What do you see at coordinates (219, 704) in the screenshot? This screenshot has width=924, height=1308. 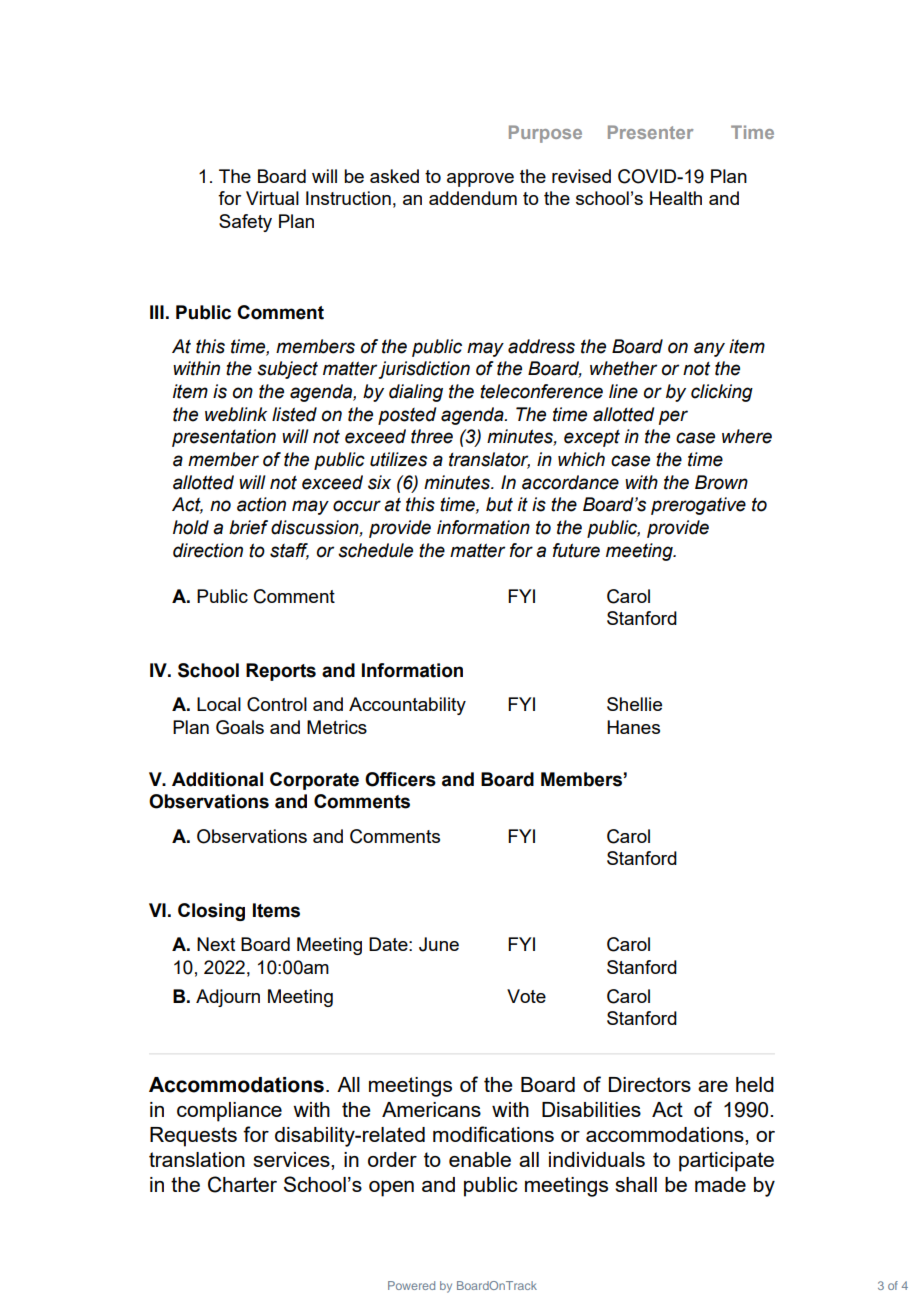 I see `Local` at bounding box center [219, 704].
